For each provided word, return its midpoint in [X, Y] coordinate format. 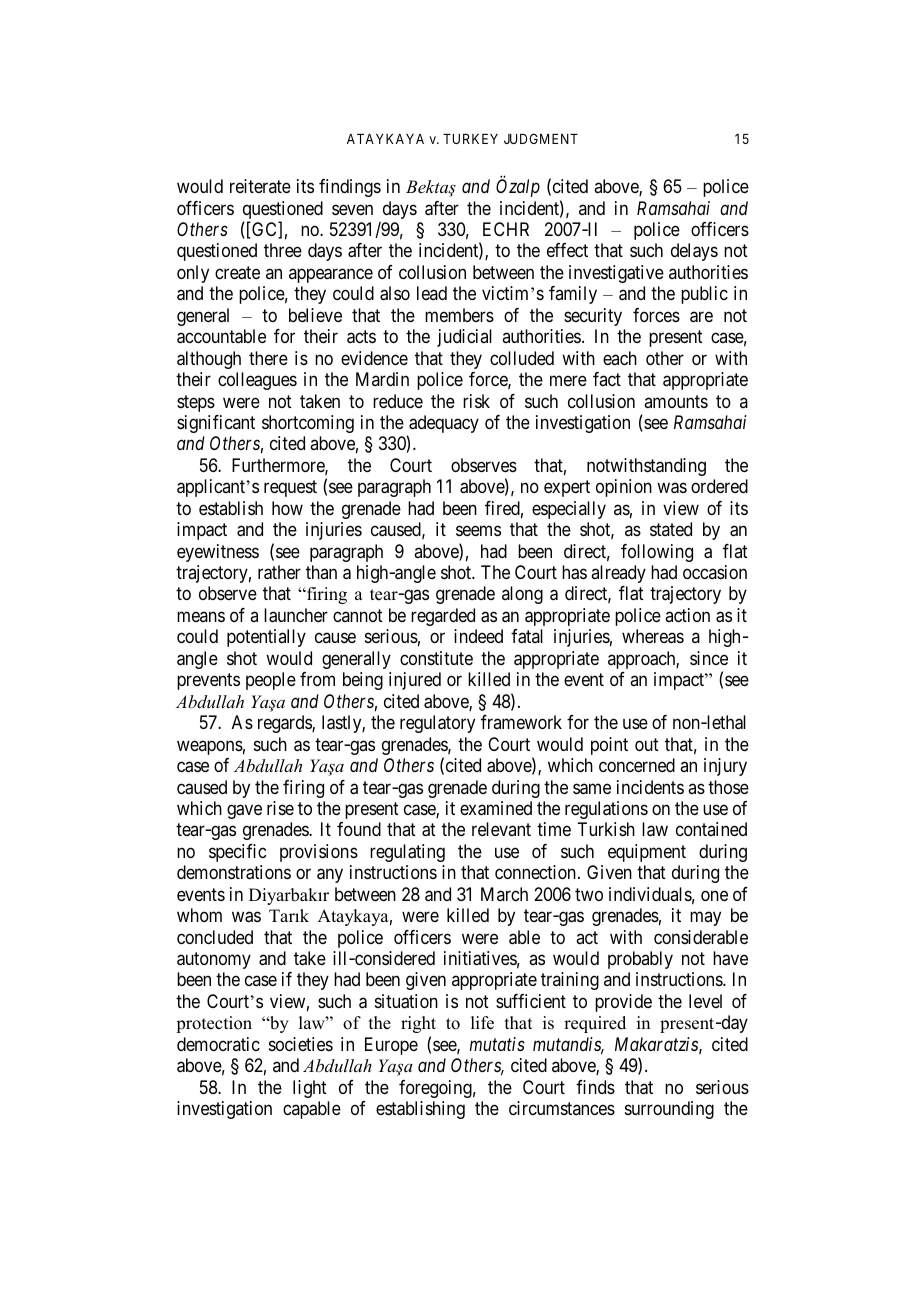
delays [694, 252]
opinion [624, 488]
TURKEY [470, 139]
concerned [637, 765]
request [290, 488]
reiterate [260, 186]
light [310, 1089]
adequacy [443, 425]
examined [496, 808]
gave [244, 811]
